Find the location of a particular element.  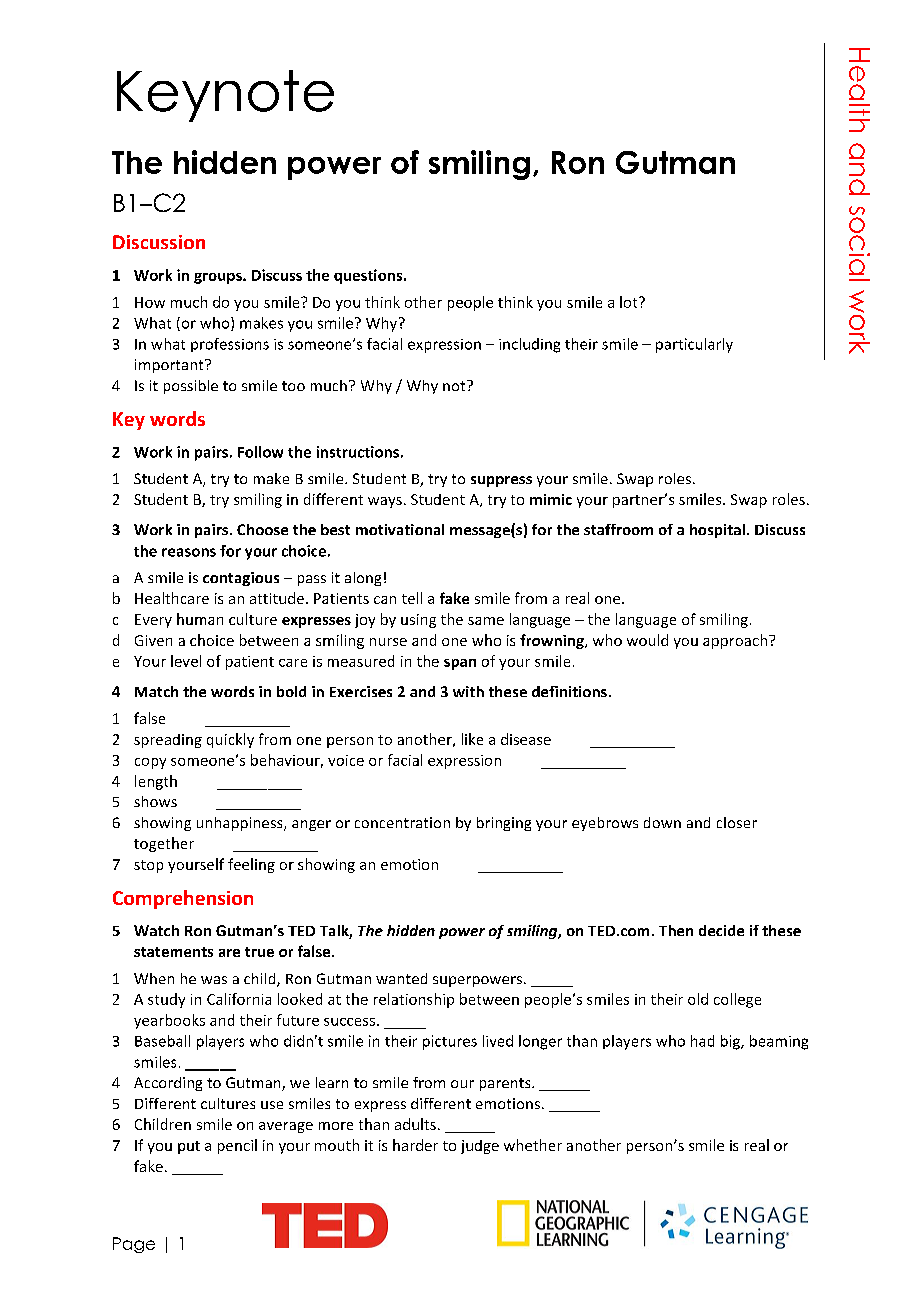

put is located at coordinates (189, 1147).
